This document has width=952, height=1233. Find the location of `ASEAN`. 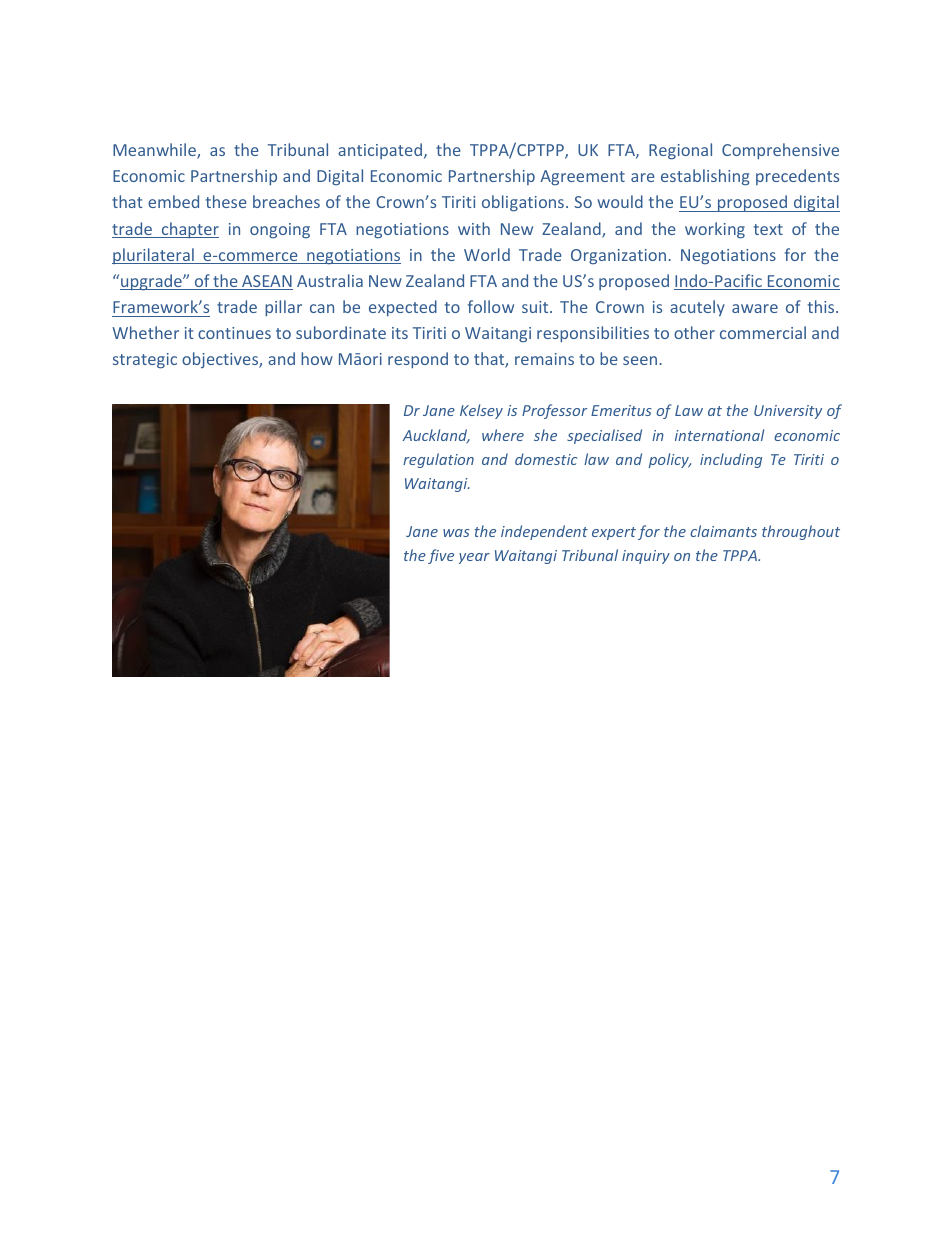

ASEAN is located at coordinates (266, 282).
